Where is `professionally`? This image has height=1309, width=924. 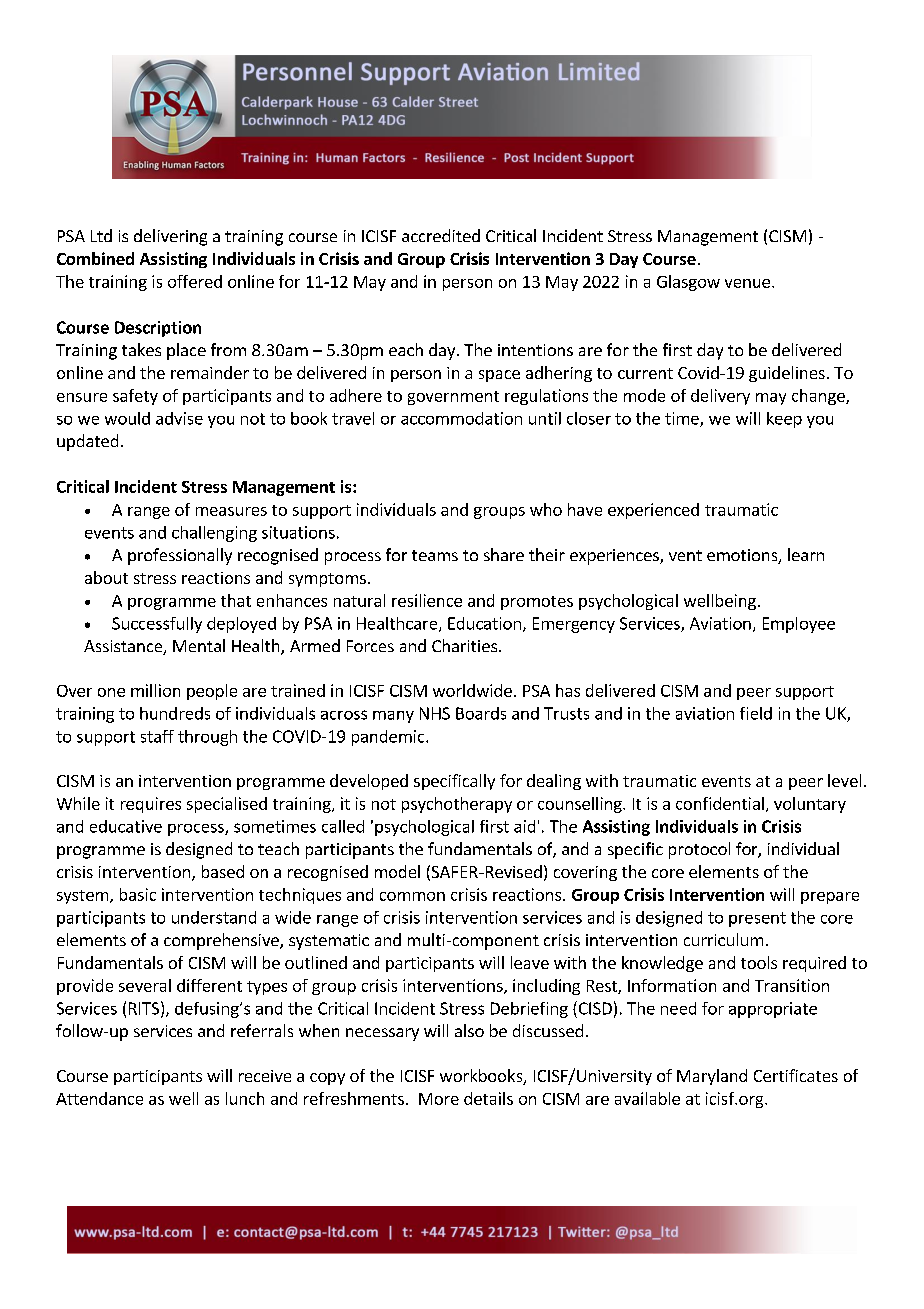
professionally is located at coordinates (180, 556).
